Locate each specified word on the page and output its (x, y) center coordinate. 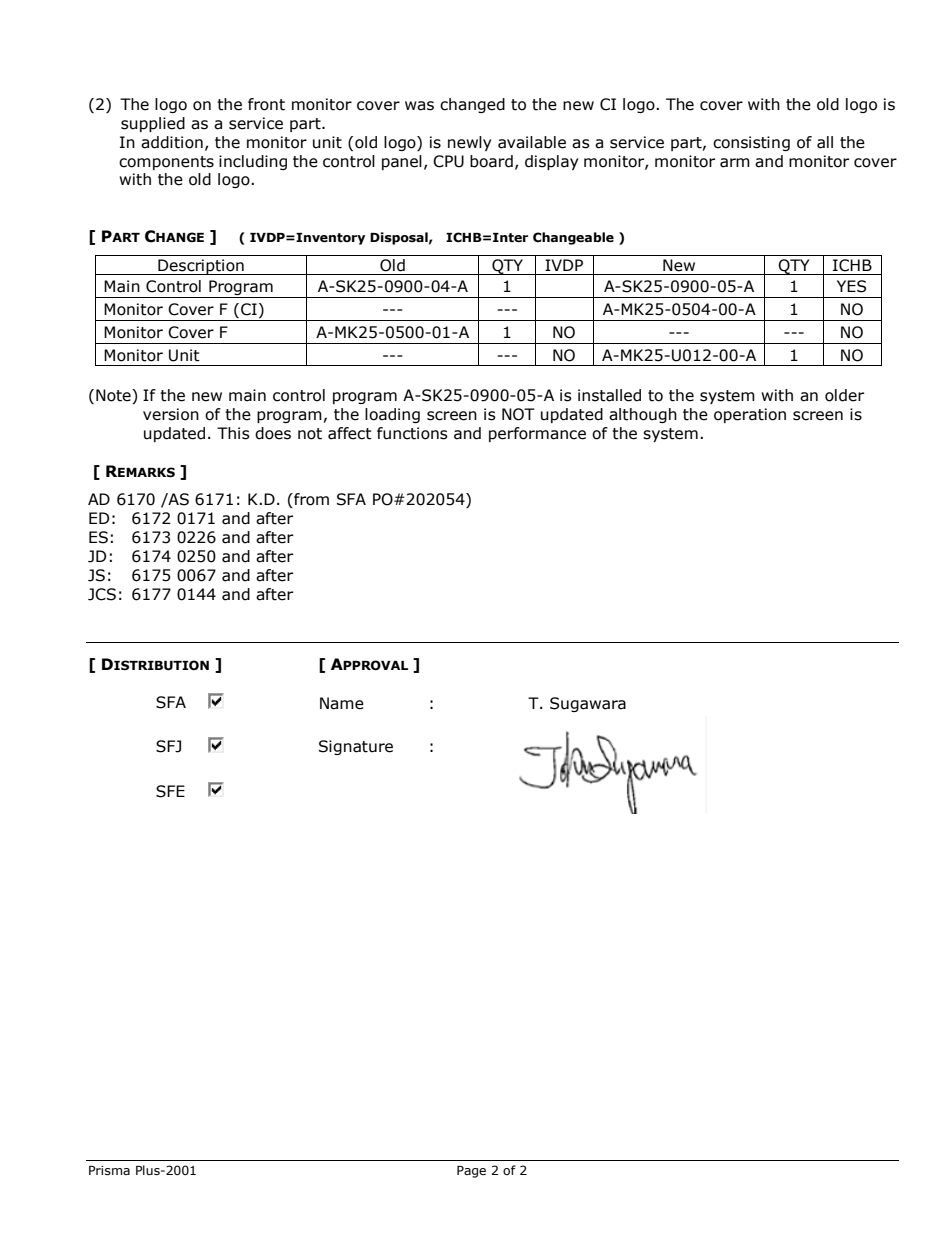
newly (469, 143)
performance (537, 434)
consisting (751, 143)
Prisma (109, 1170)
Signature (356, 747)
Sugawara (588, 704)
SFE (170, 791)
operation (750, 415)
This (233, 433)
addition (172, 142)
